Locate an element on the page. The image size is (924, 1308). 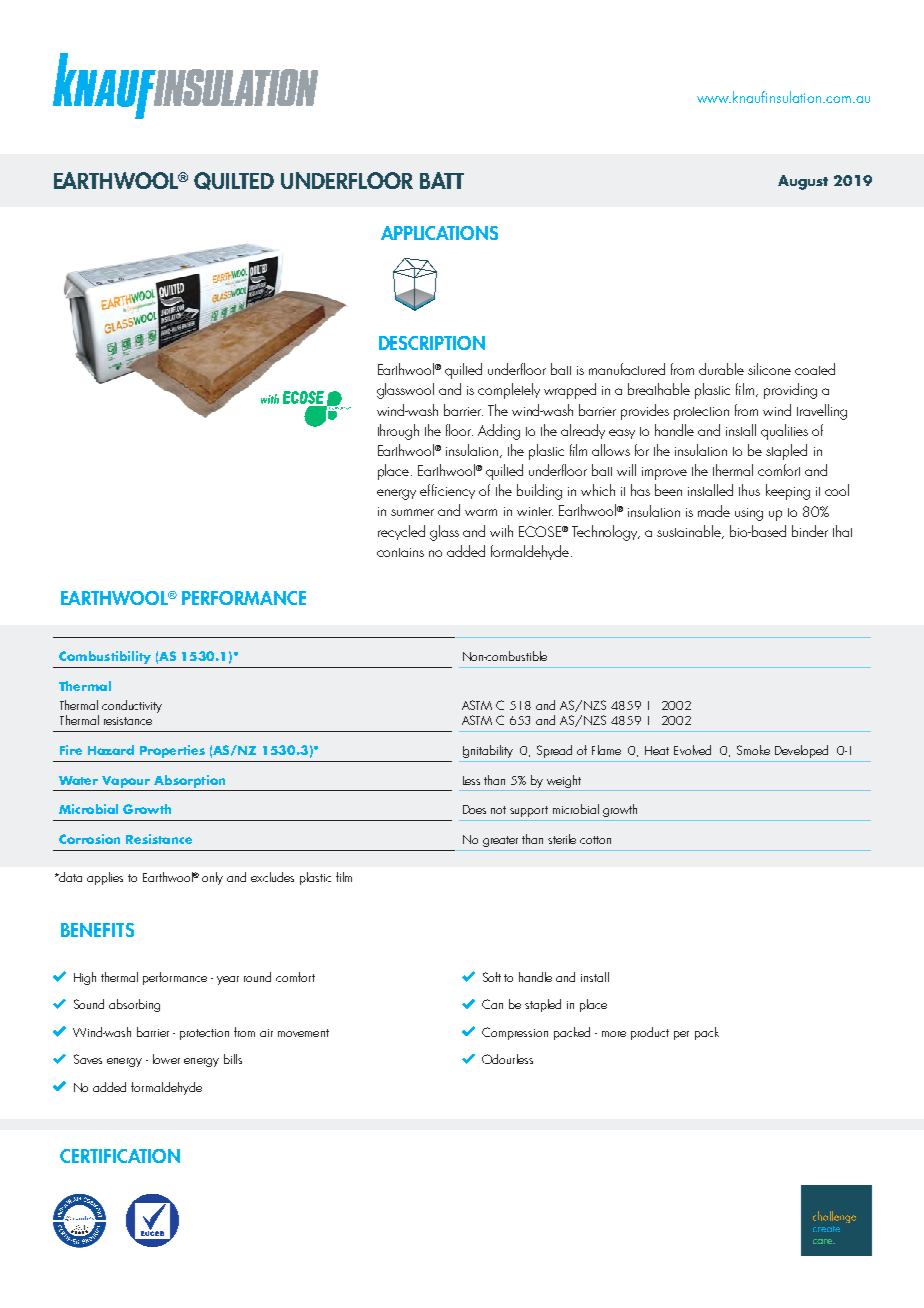
APPLICATIONS is located at coordinates (439, 233).
